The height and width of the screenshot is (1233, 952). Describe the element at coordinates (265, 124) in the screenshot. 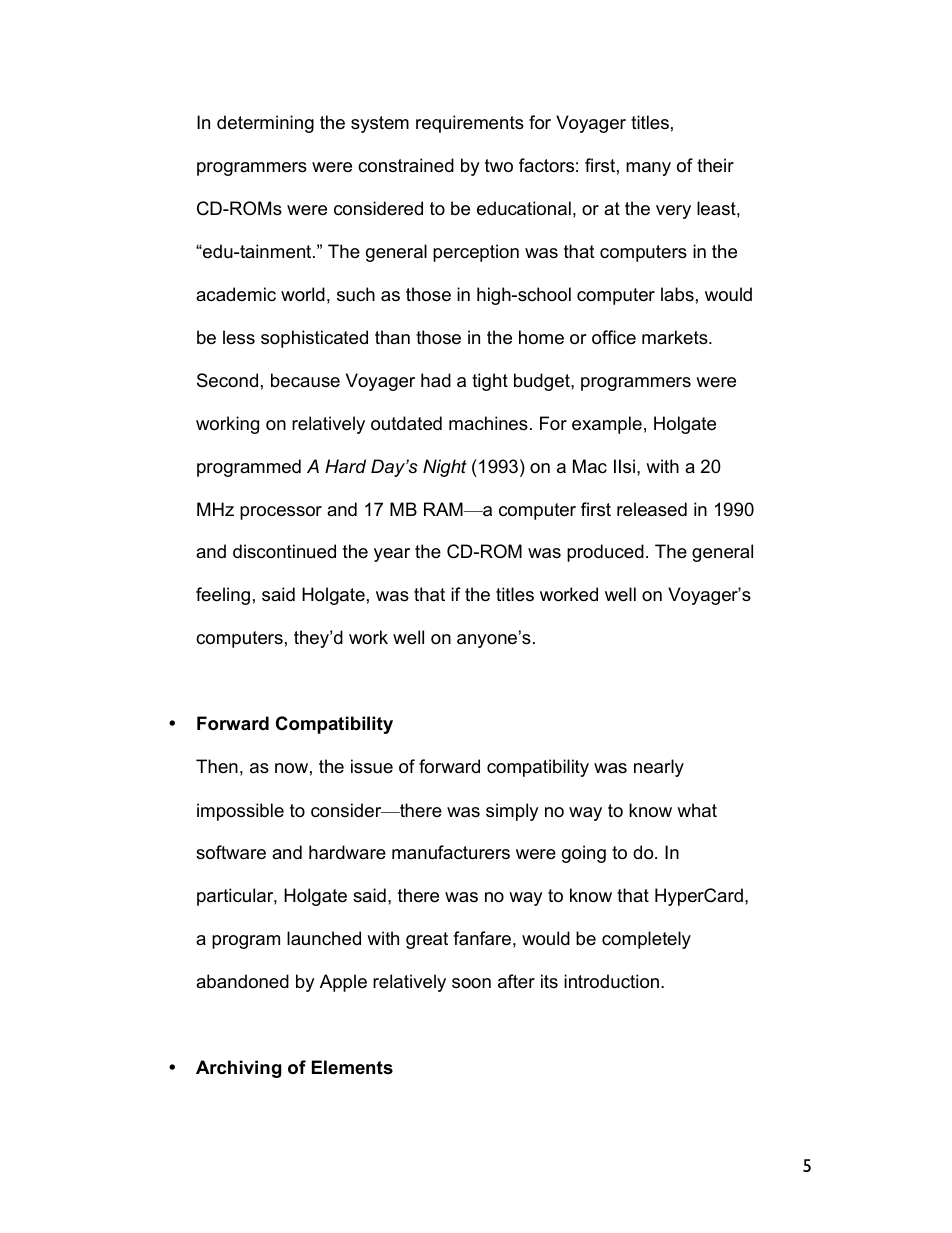

I see `determining` at that location.
